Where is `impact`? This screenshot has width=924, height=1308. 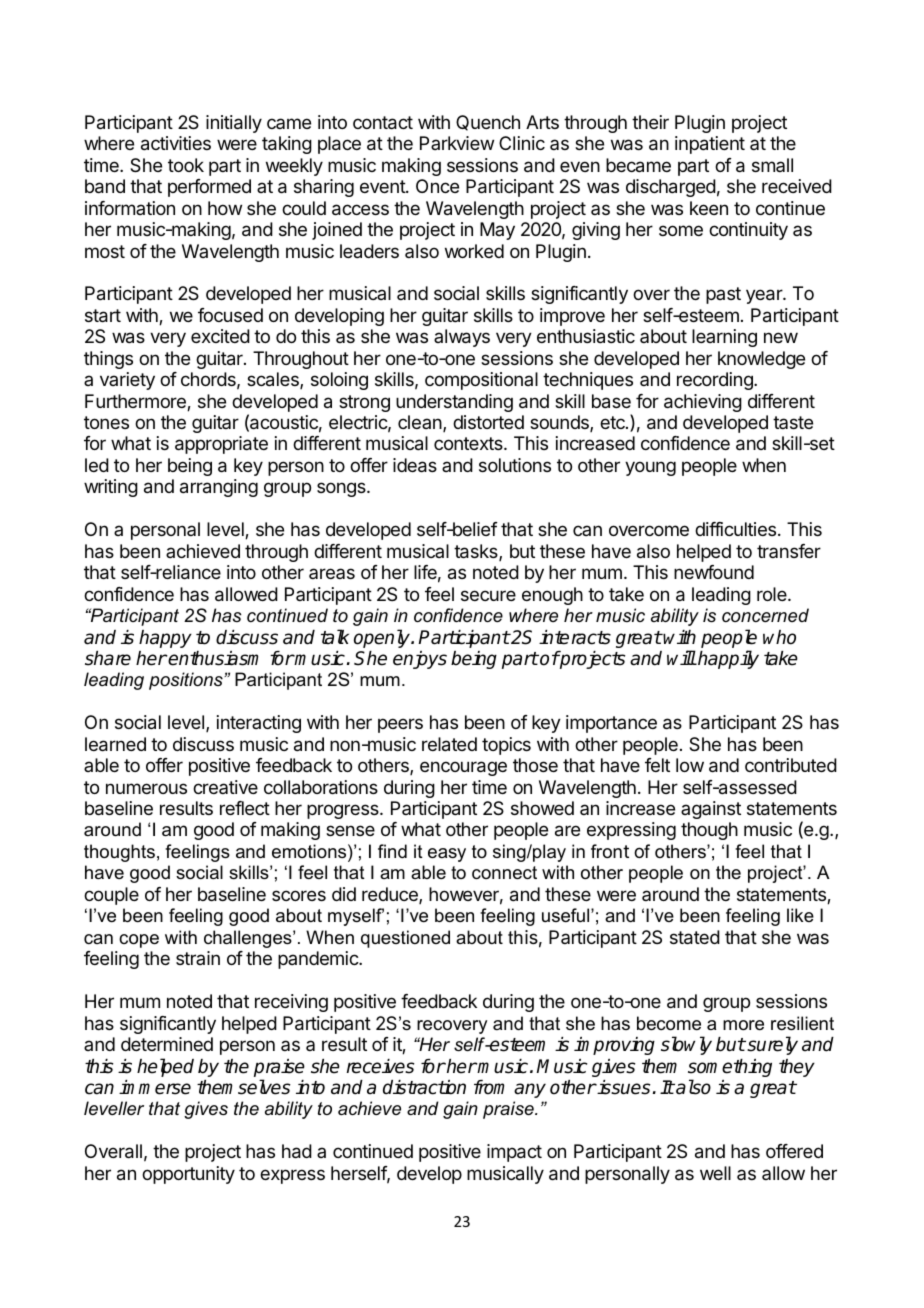
impact is located at coordinates (514, 1153).
